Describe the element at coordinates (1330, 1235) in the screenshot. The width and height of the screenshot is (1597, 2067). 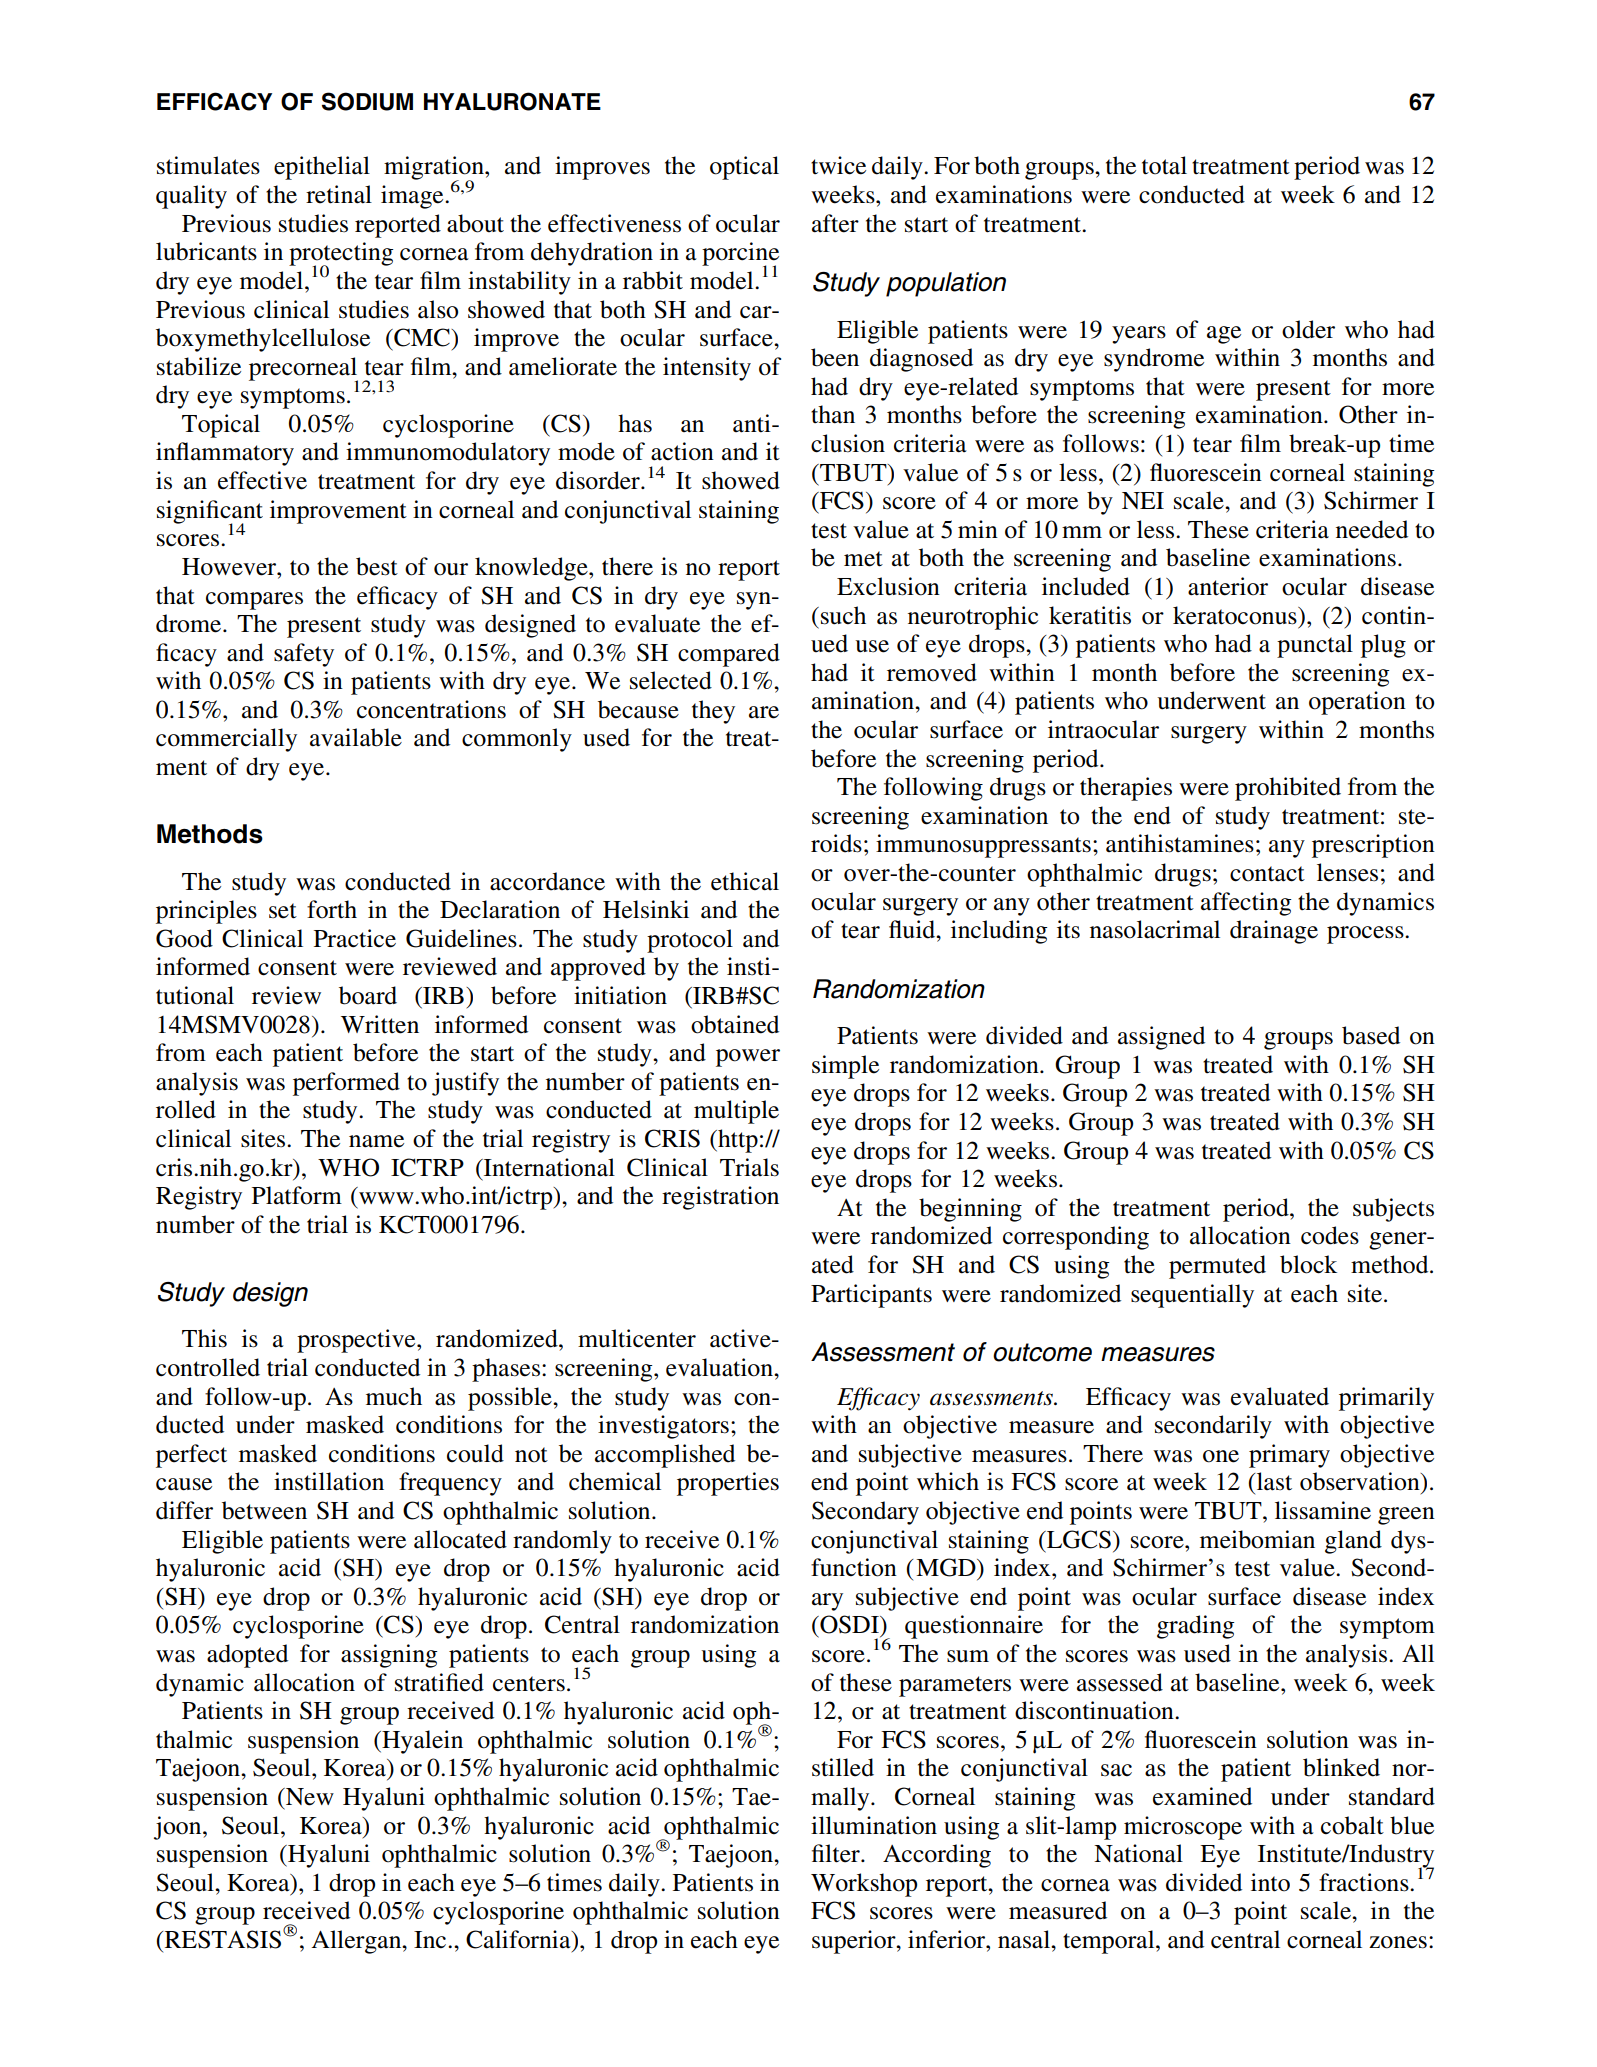
I see `codes` at that location.
